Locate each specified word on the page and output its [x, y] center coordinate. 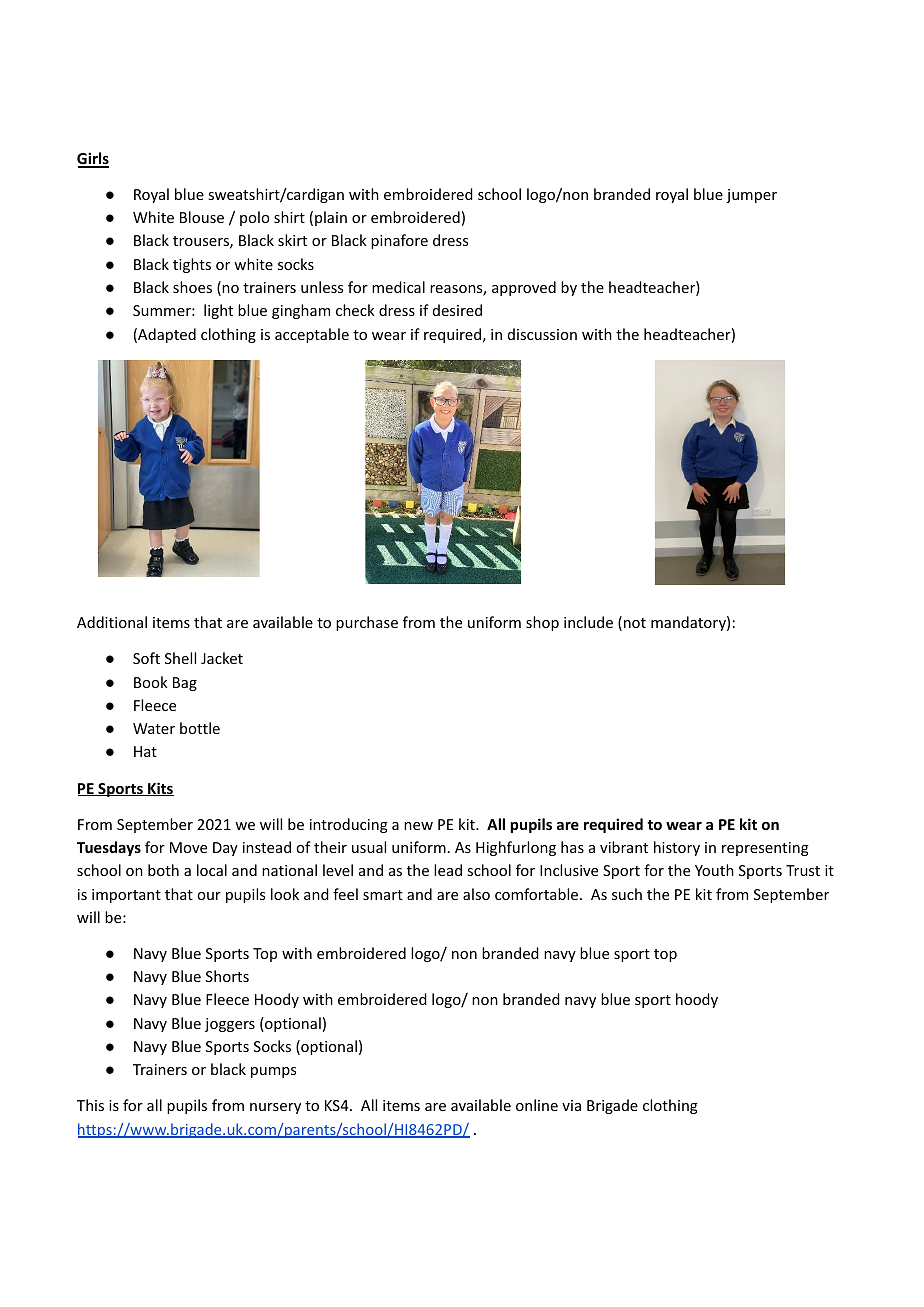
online [537, 1105]
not [635, 623]
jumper [751, 196]
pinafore [399, 241]
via [571, 1105]
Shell [180, 658]
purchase [367, 623]
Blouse [202, 217]
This [90, 1105]
